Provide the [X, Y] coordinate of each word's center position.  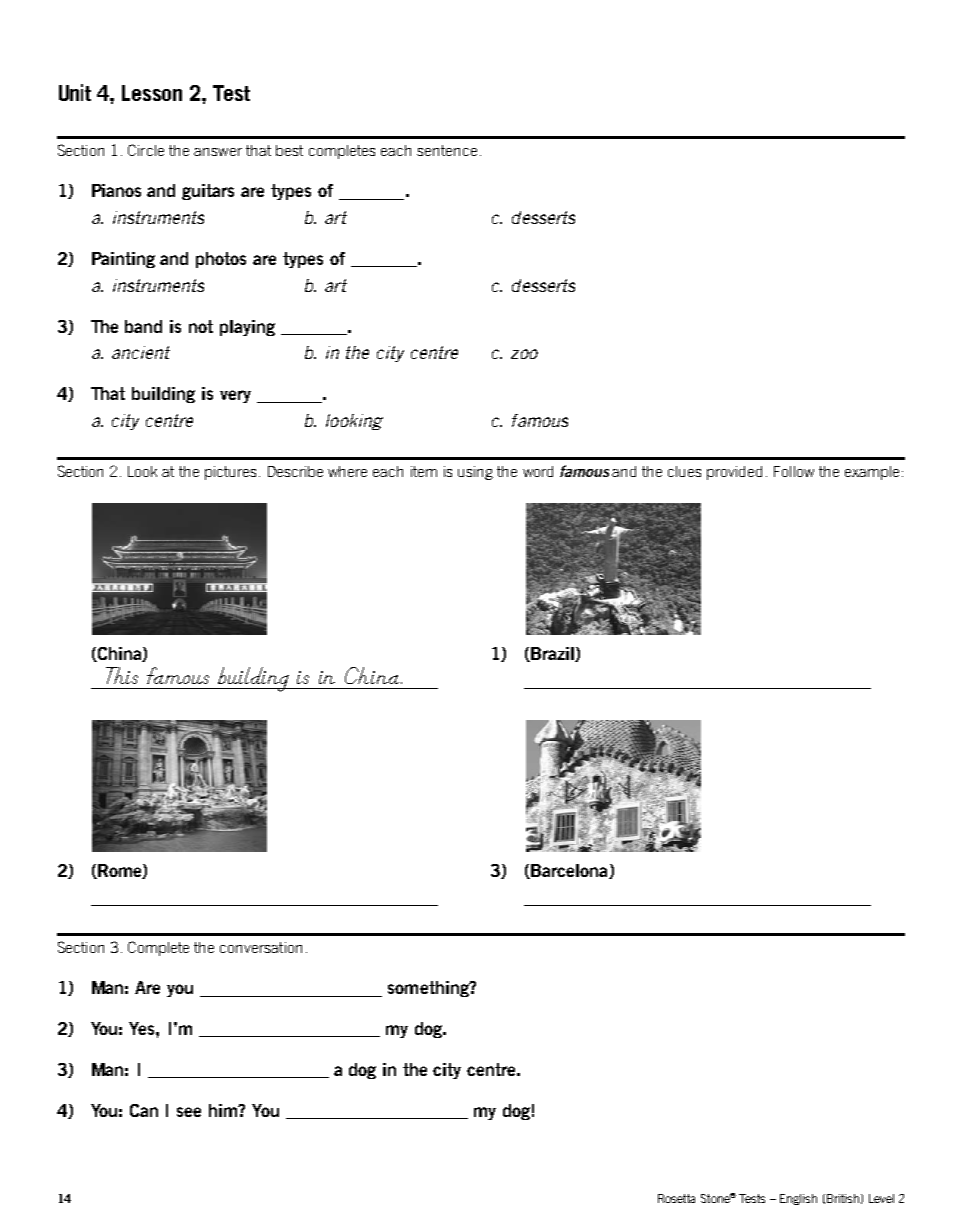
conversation [261, 947]
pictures [230, 473]
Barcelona [569, 871]
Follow [794, 471]
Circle [146, 150]
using [475, 473]
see [189, 1112]
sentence [447, 150]
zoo [524, 354]
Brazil [552, 654]
